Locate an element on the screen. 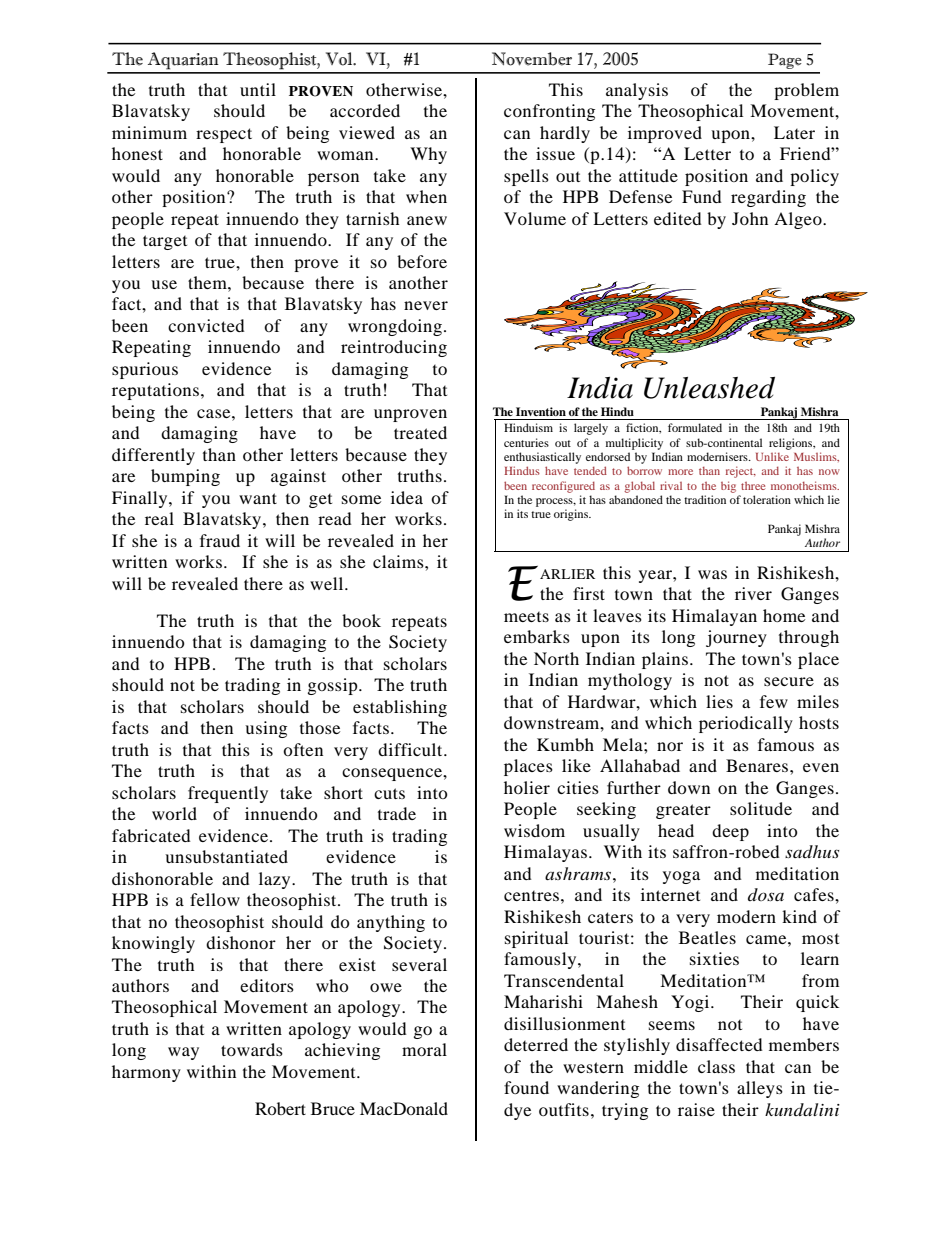 This screenshot has width=952, height=1233. until is located at coordinates (258, 89).
